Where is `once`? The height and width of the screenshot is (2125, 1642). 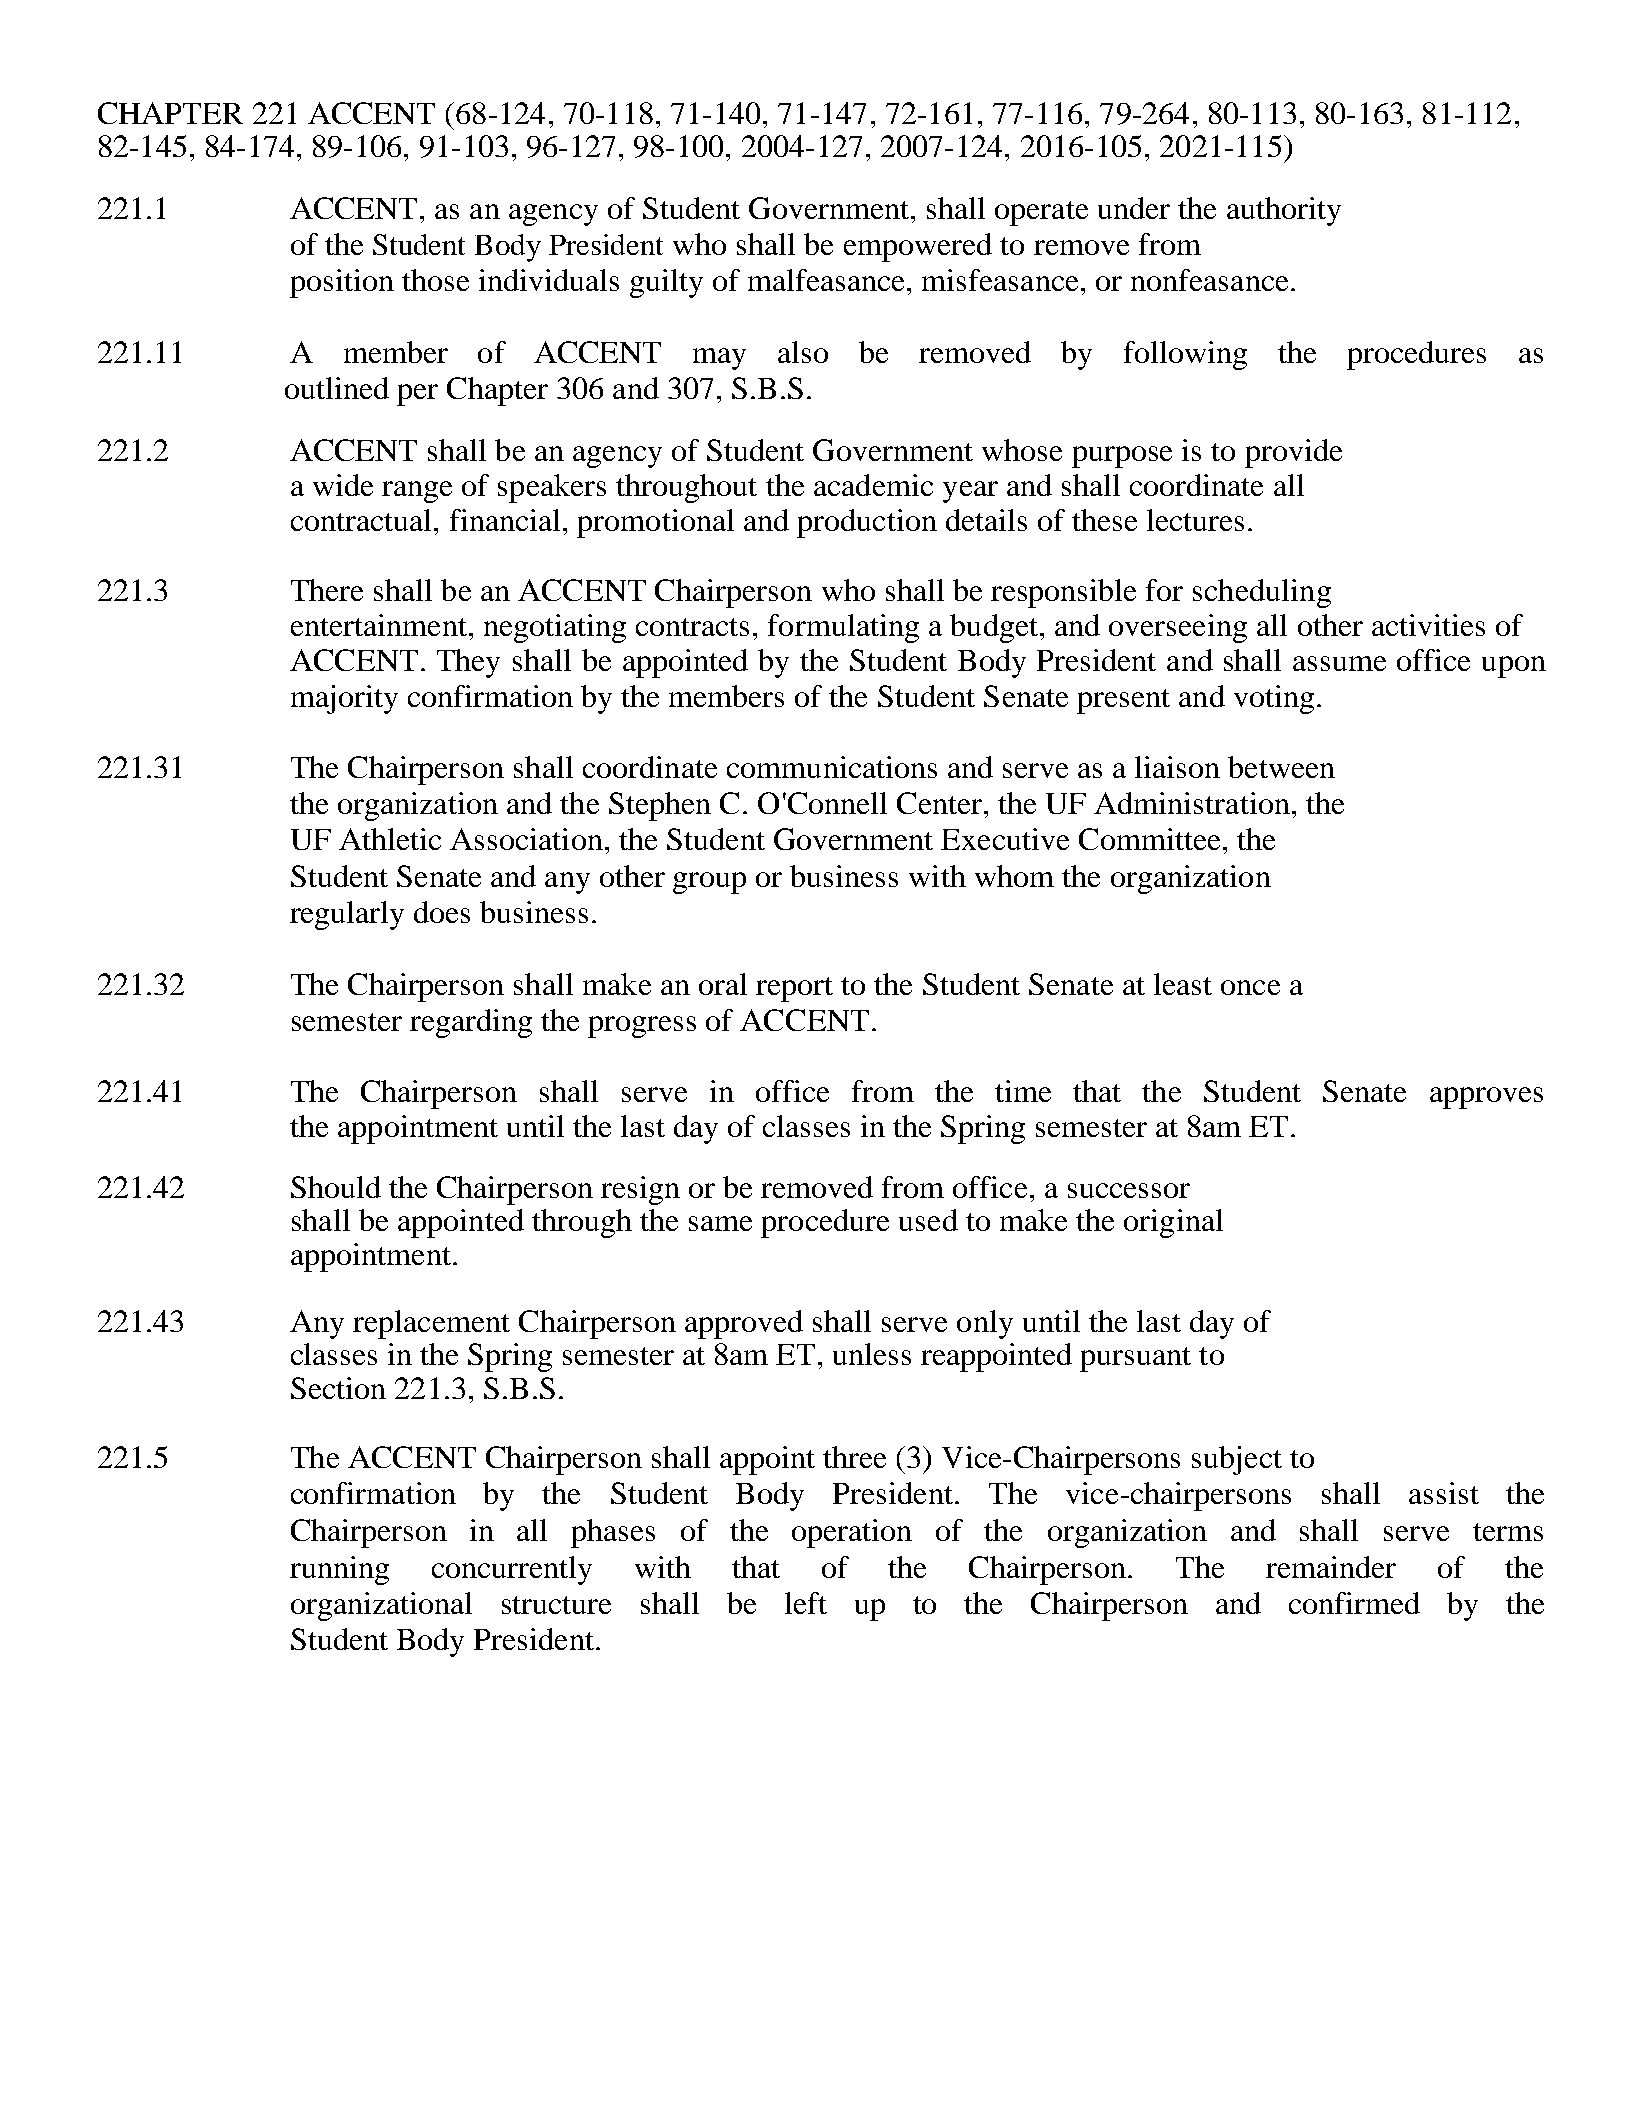 once is located at coordinates (1250, 987).
